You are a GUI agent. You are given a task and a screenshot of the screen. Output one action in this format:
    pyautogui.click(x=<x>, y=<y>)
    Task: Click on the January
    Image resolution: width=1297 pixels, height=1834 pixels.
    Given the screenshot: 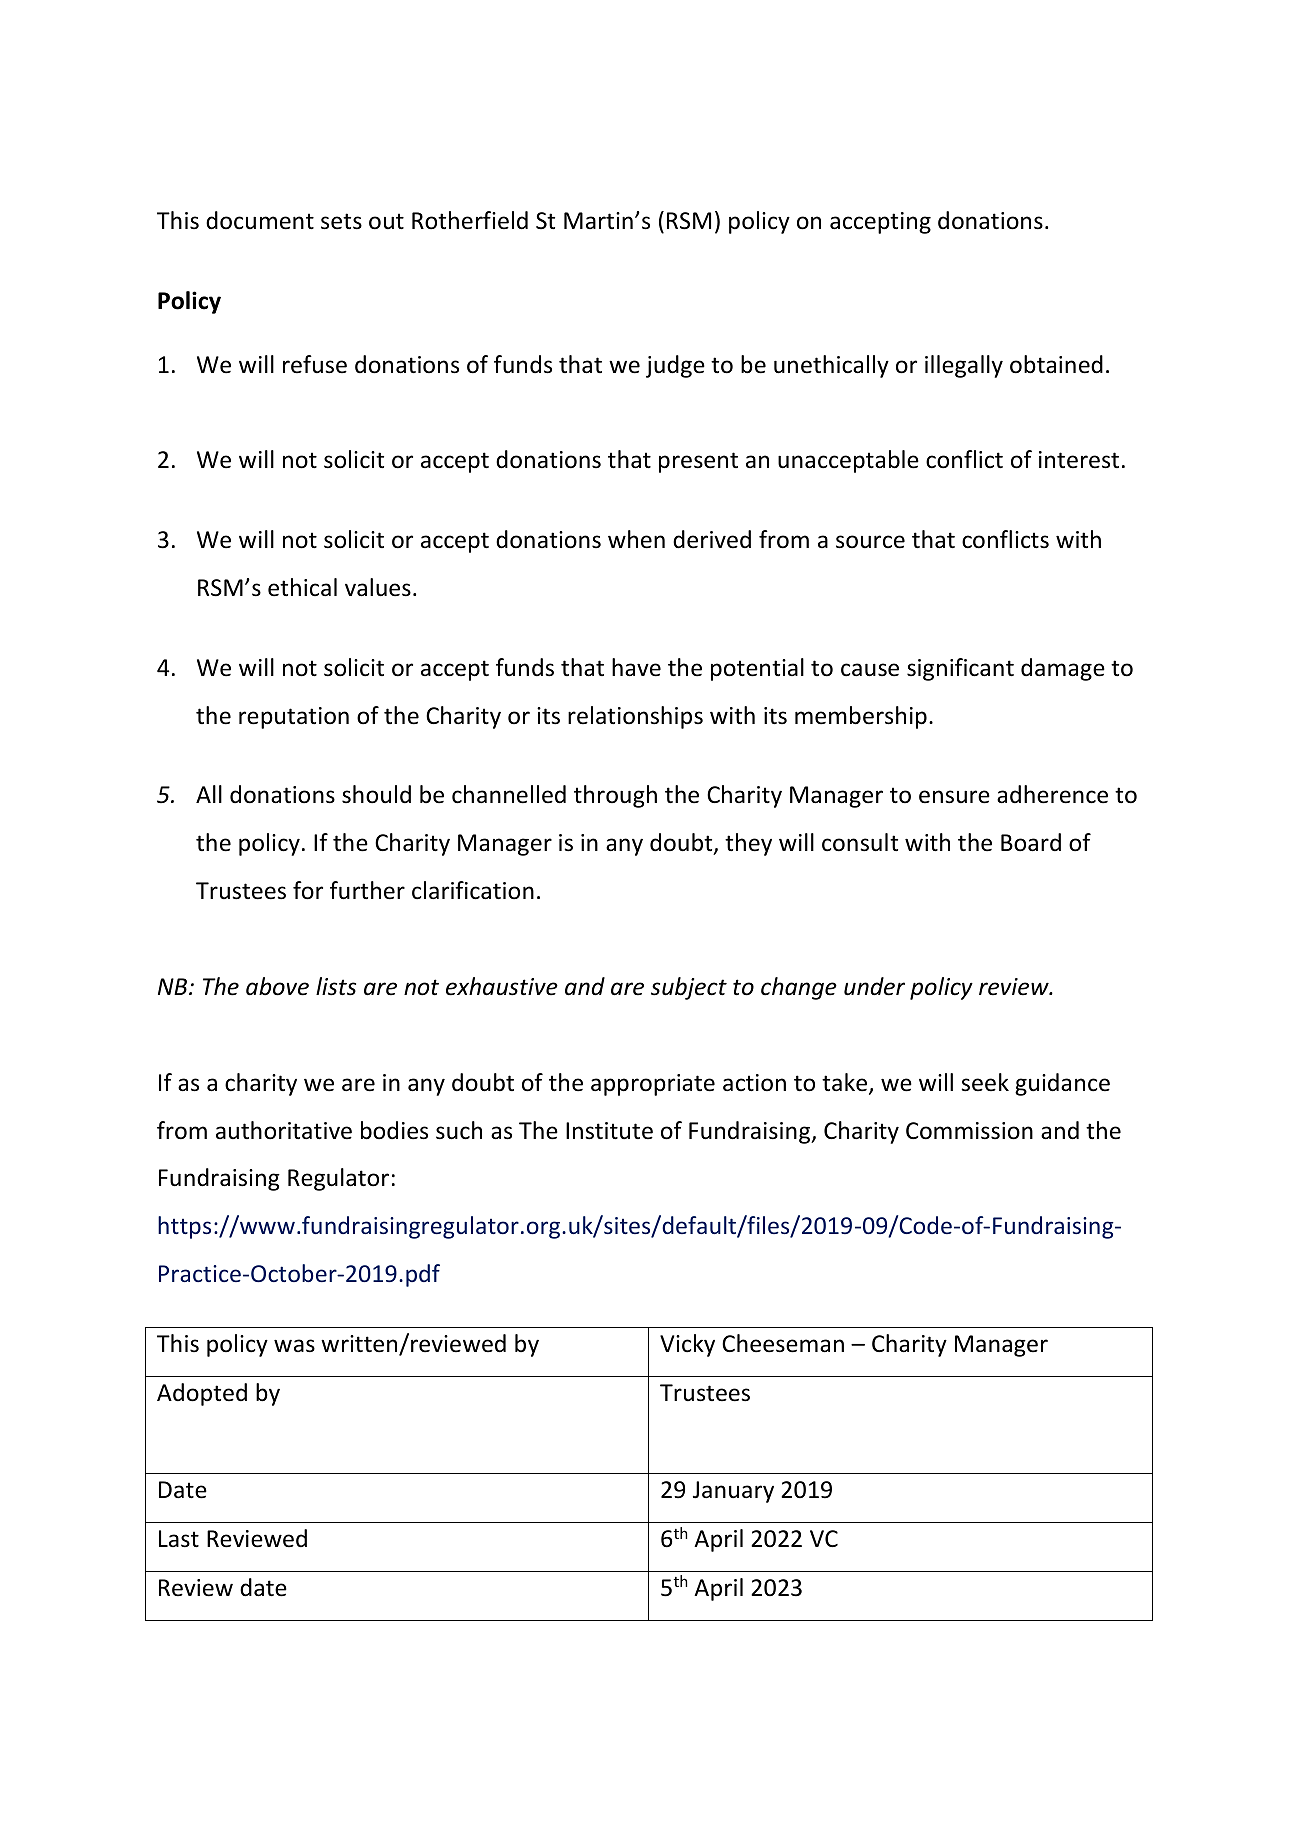 What is the action you would take?
    pyautogui.click(x=733, y=1492)
